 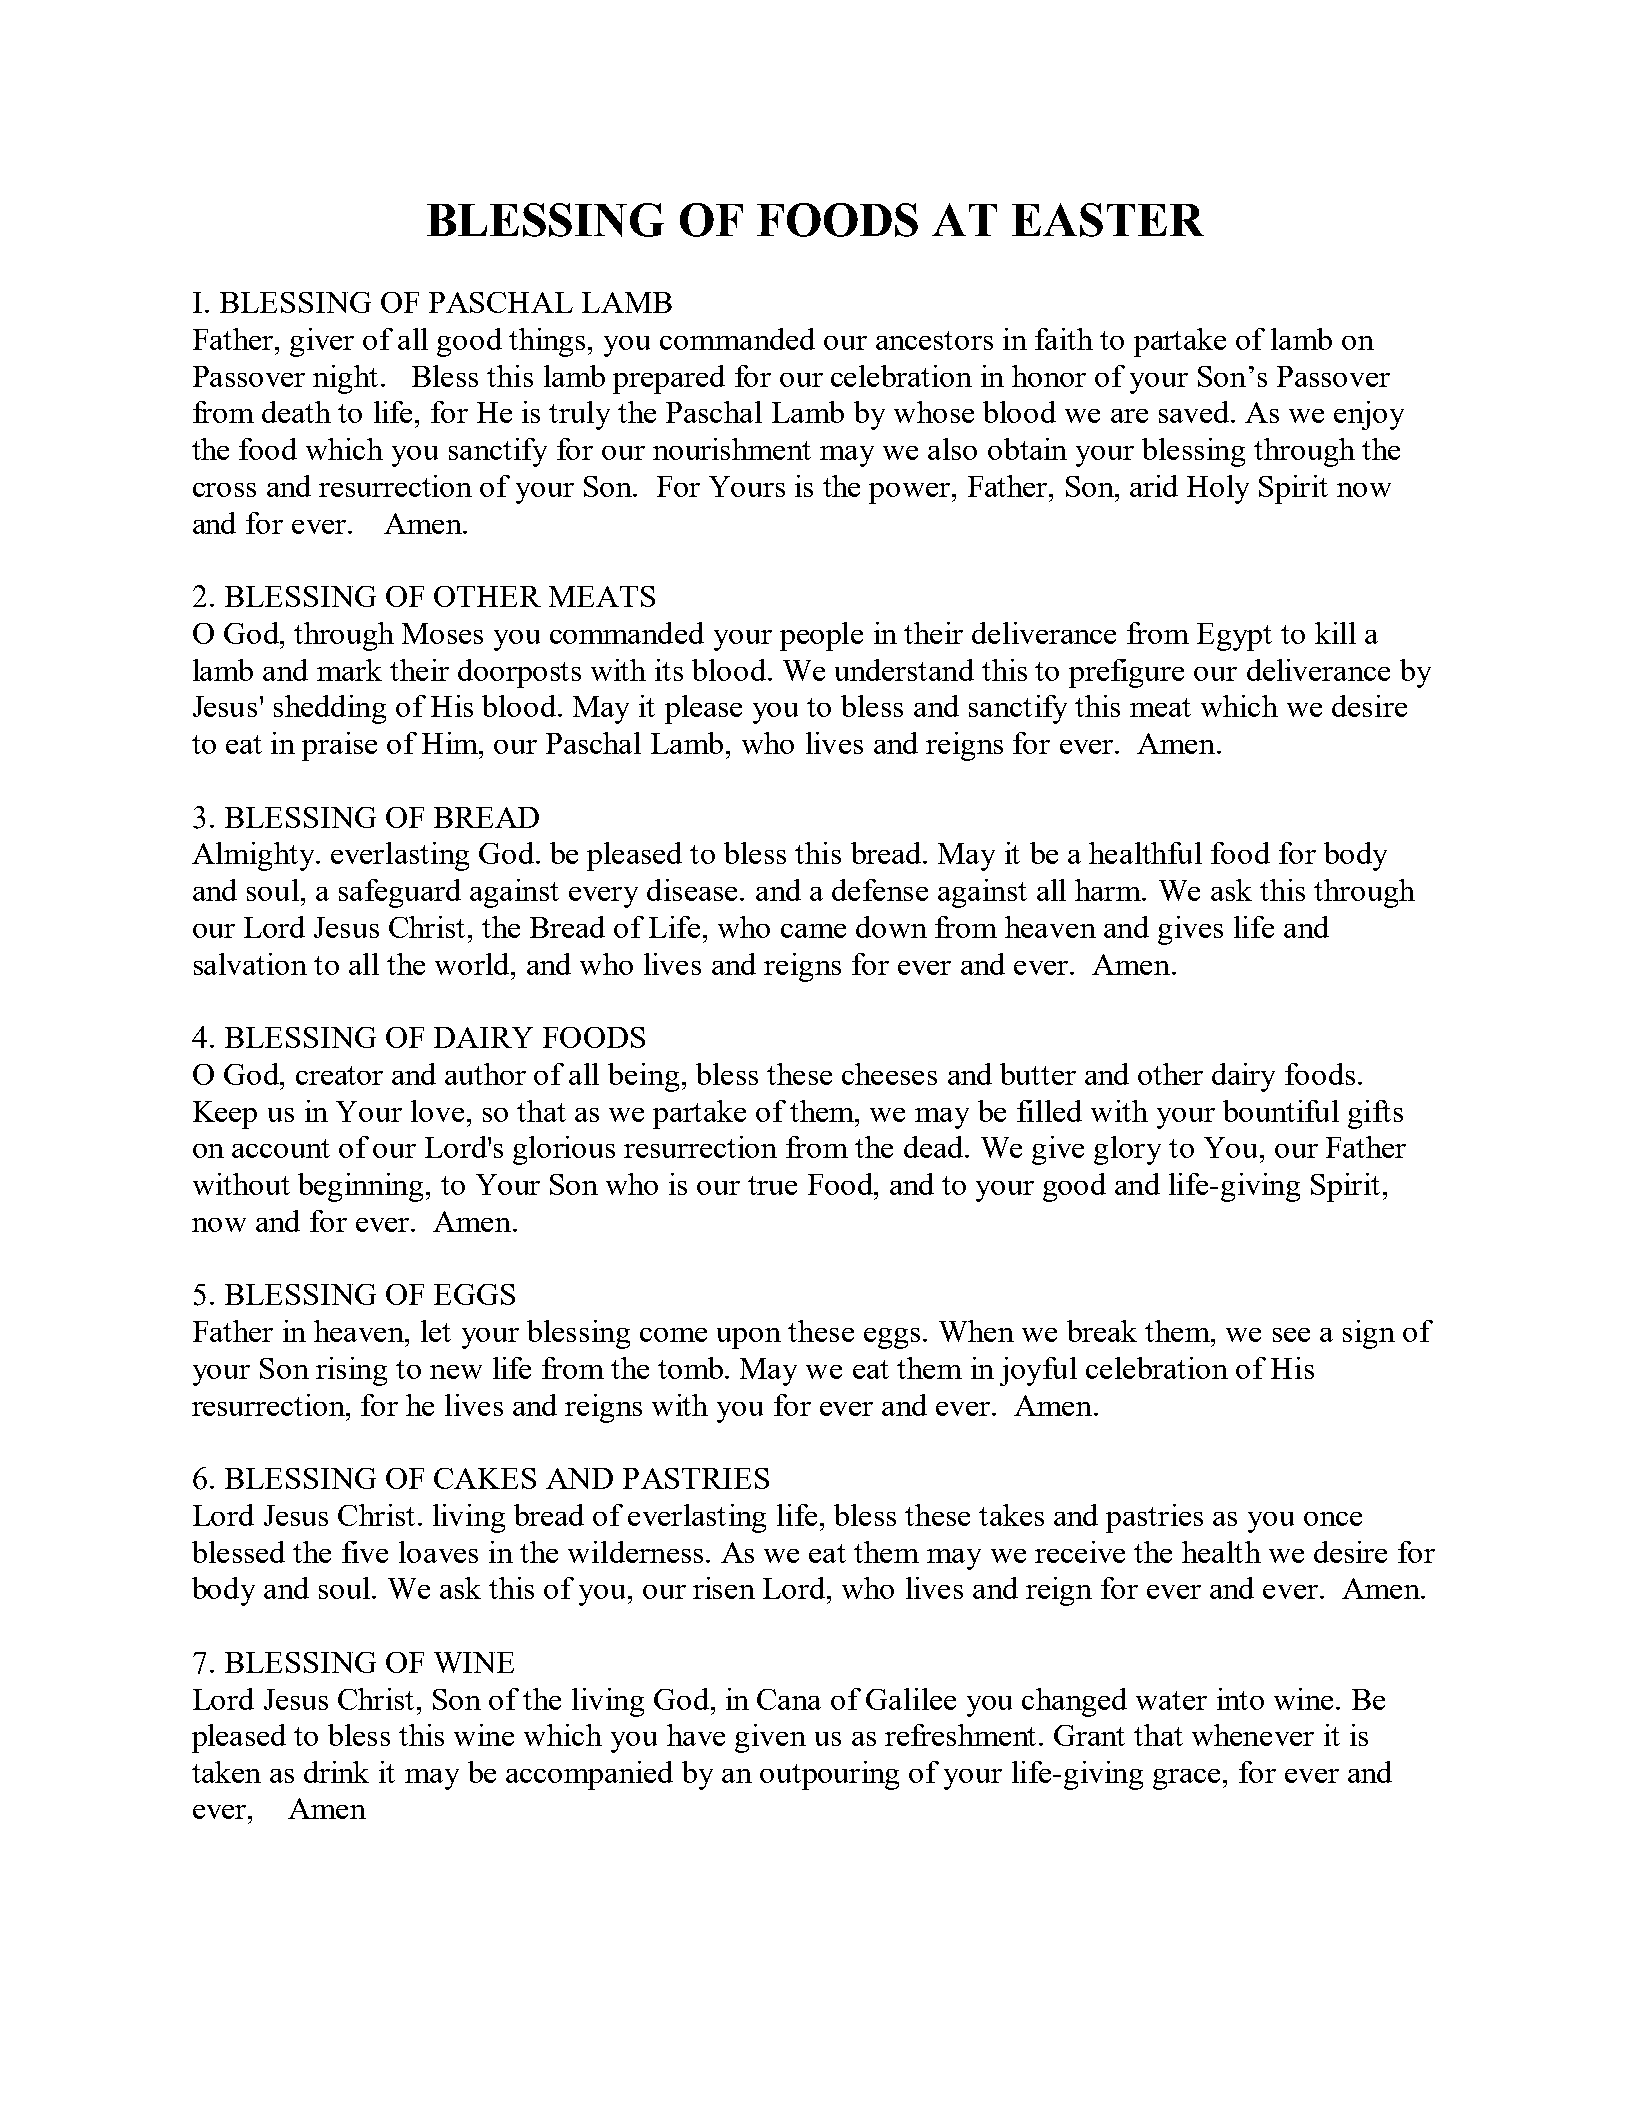 I want to click on EASTER, so click(x=1108, y=220).
